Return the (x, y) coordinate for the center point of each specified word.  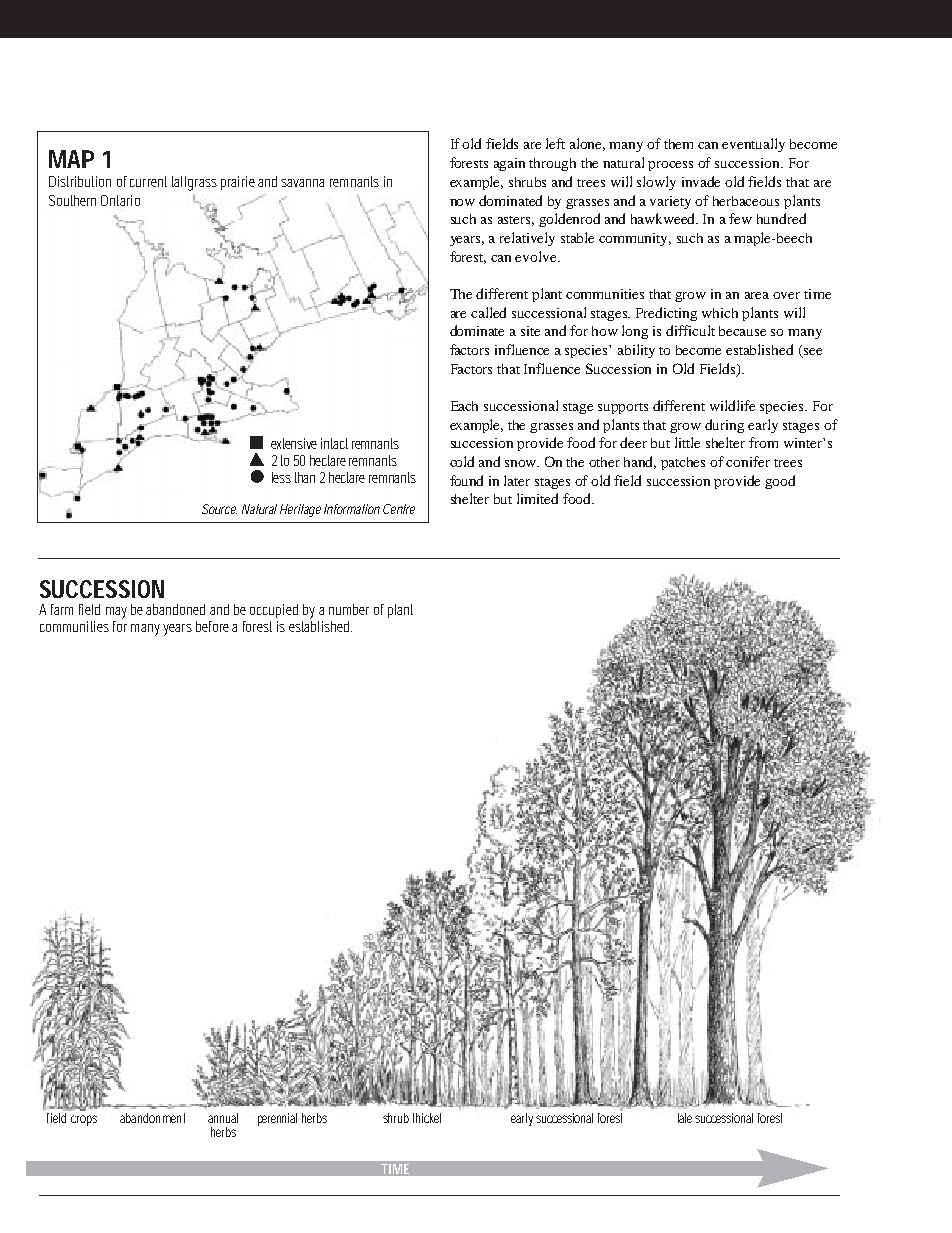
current (148, 181)
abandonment (152, 1118)
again (509, 164)
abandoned (175, 609)
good (780, 482)
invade (701, 181)
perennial (277, 1119)
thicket (427, 1118)
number (349, 609)
